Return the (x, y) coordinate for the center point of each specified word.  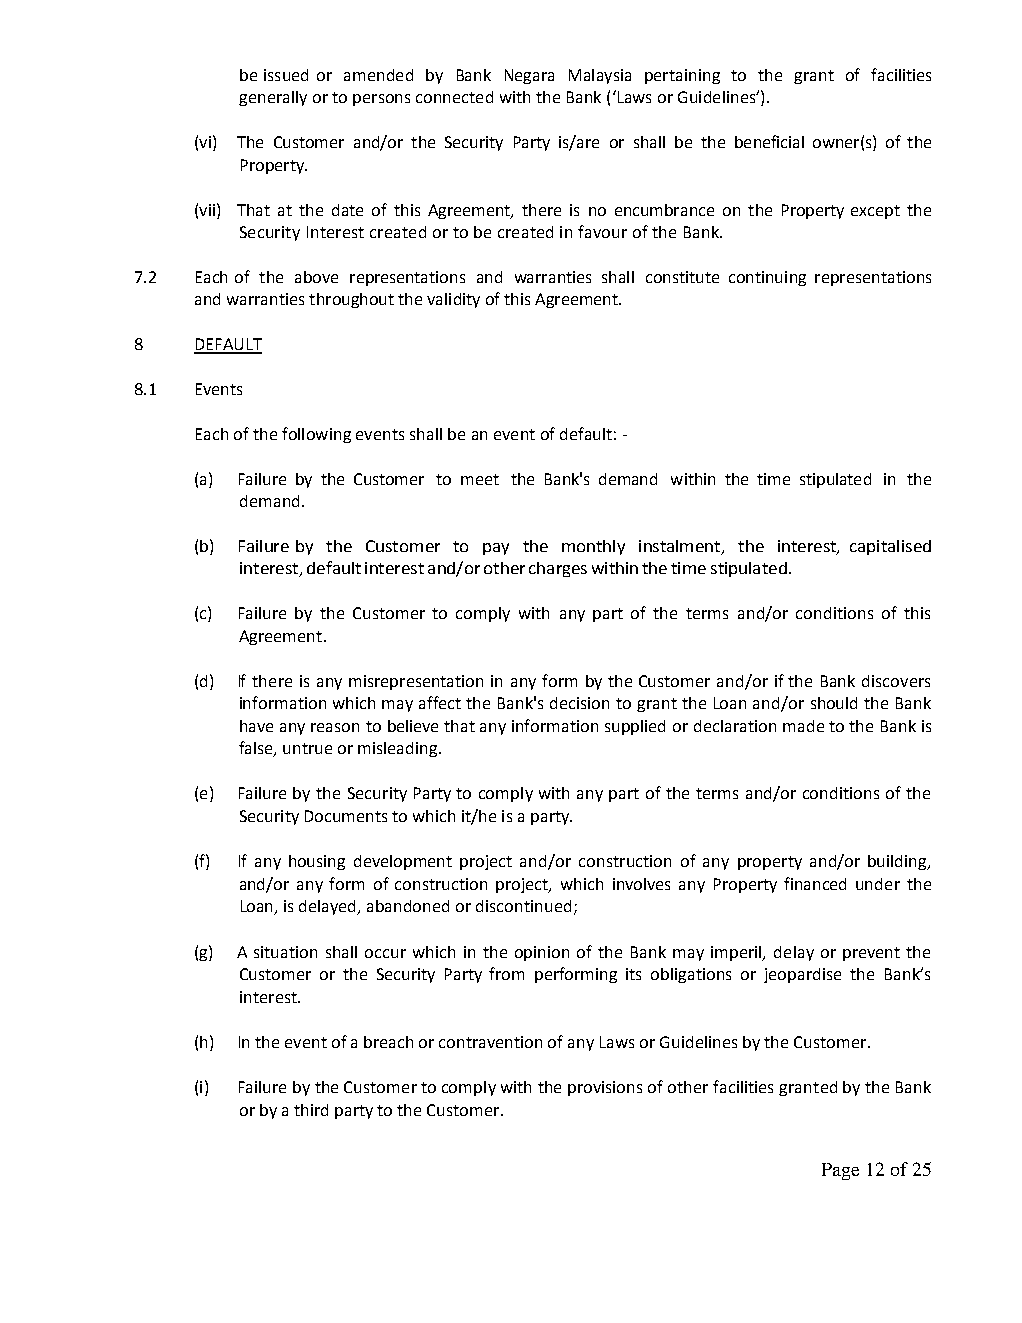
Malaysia (600, 76)
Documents (346, 816)
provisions (605, 1088)
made (803, 726)
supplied (635, 727)
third (311, 1110)
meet (480, 479)
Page (840, 1171)
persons (381, 100)
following (316, 435)
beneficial (769, 141)
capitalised (890, 547)
